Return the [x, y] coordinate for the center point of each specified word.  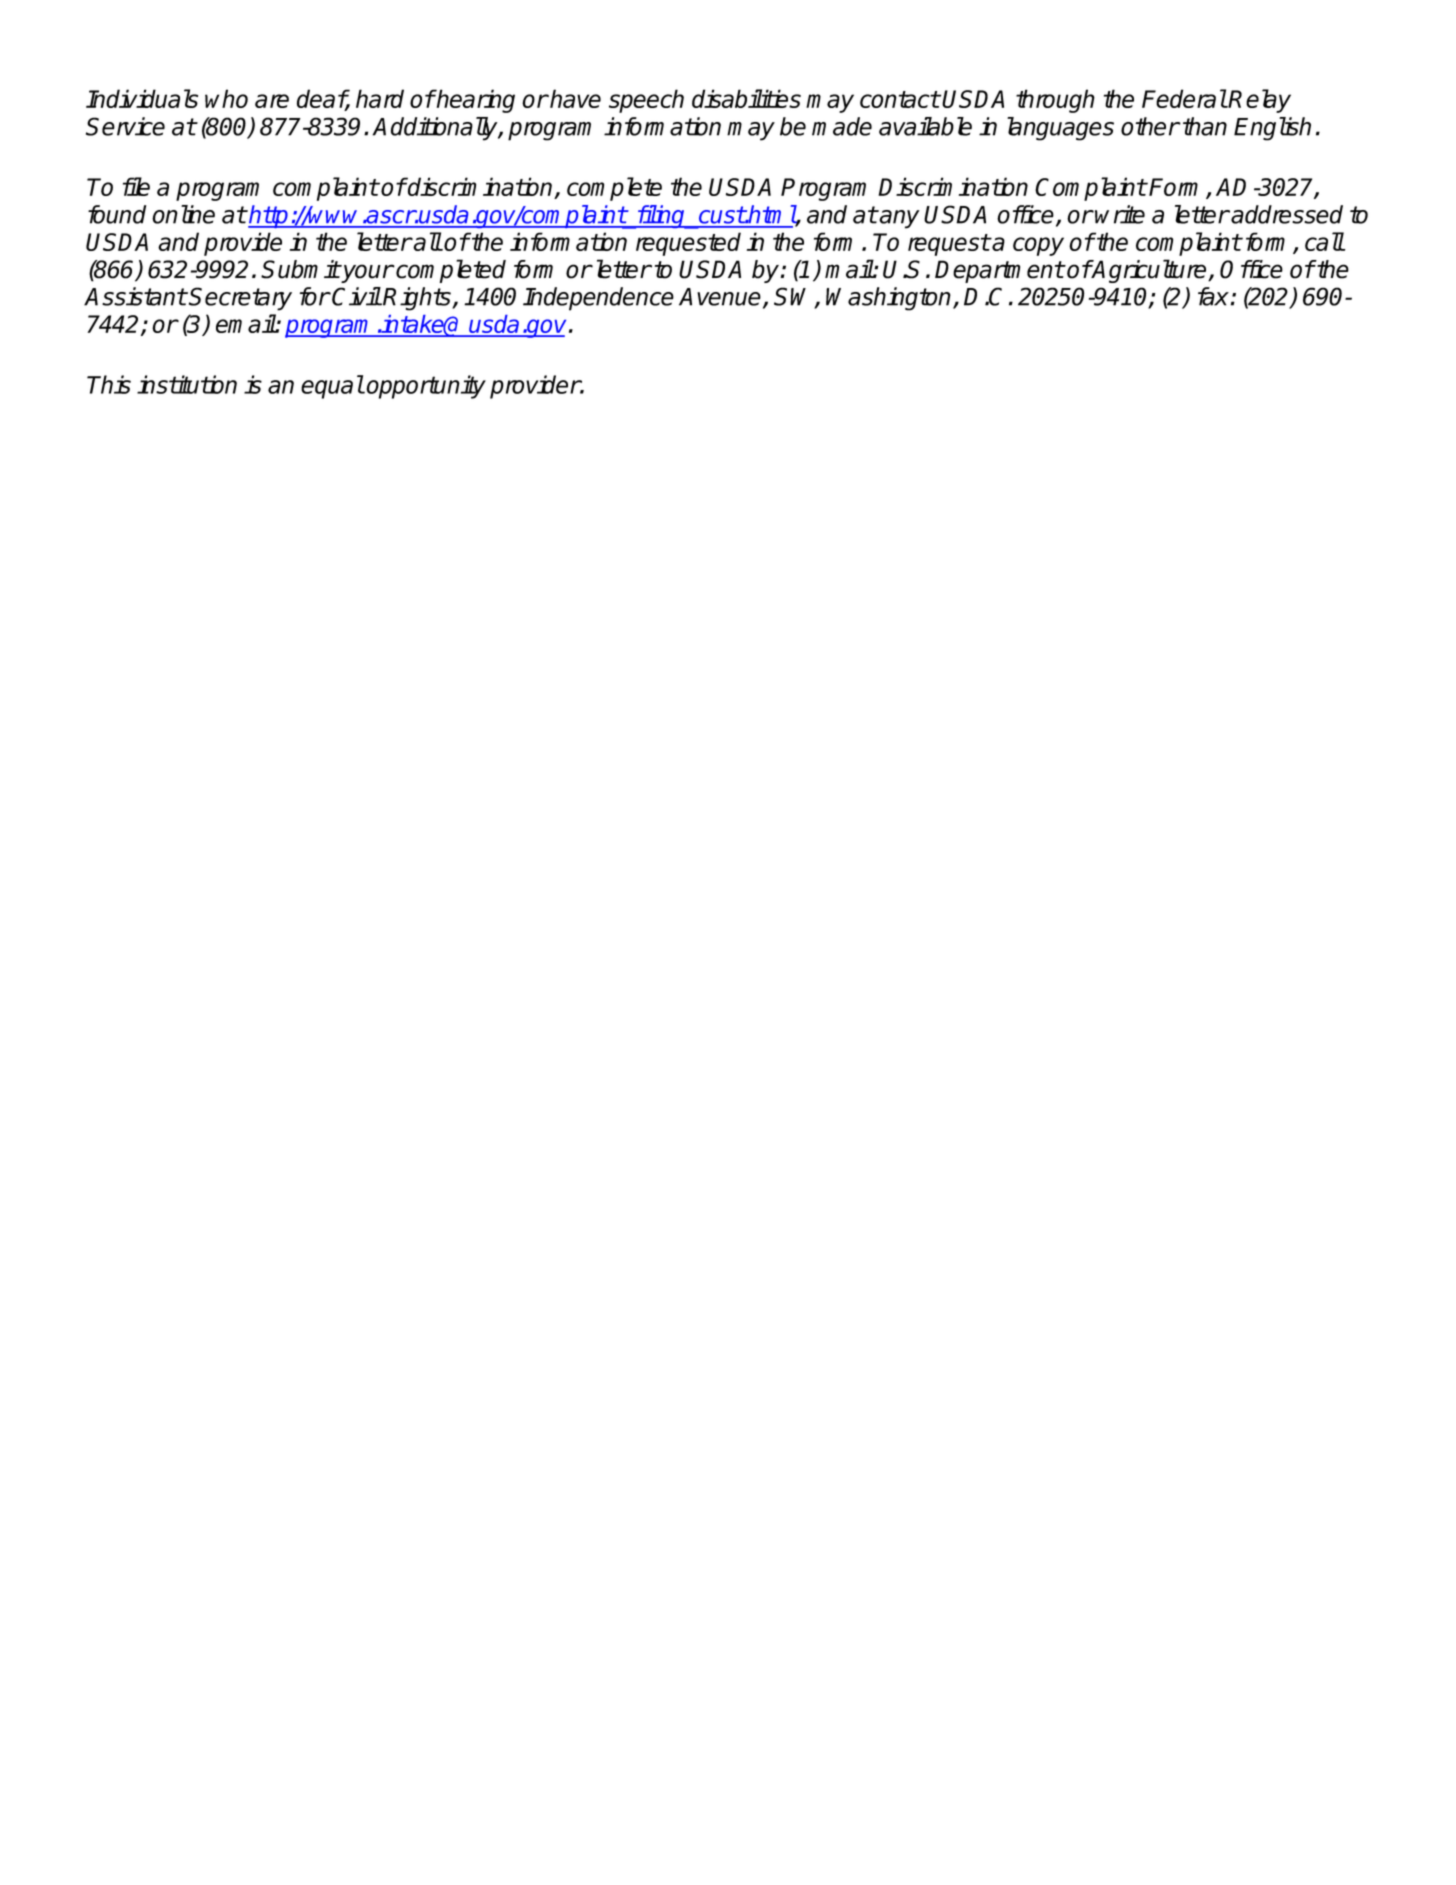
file [136, 186]
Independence [598, 299]
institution [187, 384]
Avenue [721, 298]
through [1055, 101]
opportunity [426, 387]
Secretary [240, 299]
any [899, 219]
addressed [1287, 214]
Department [999, 271]
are [272, 101]
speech [646, 101]
